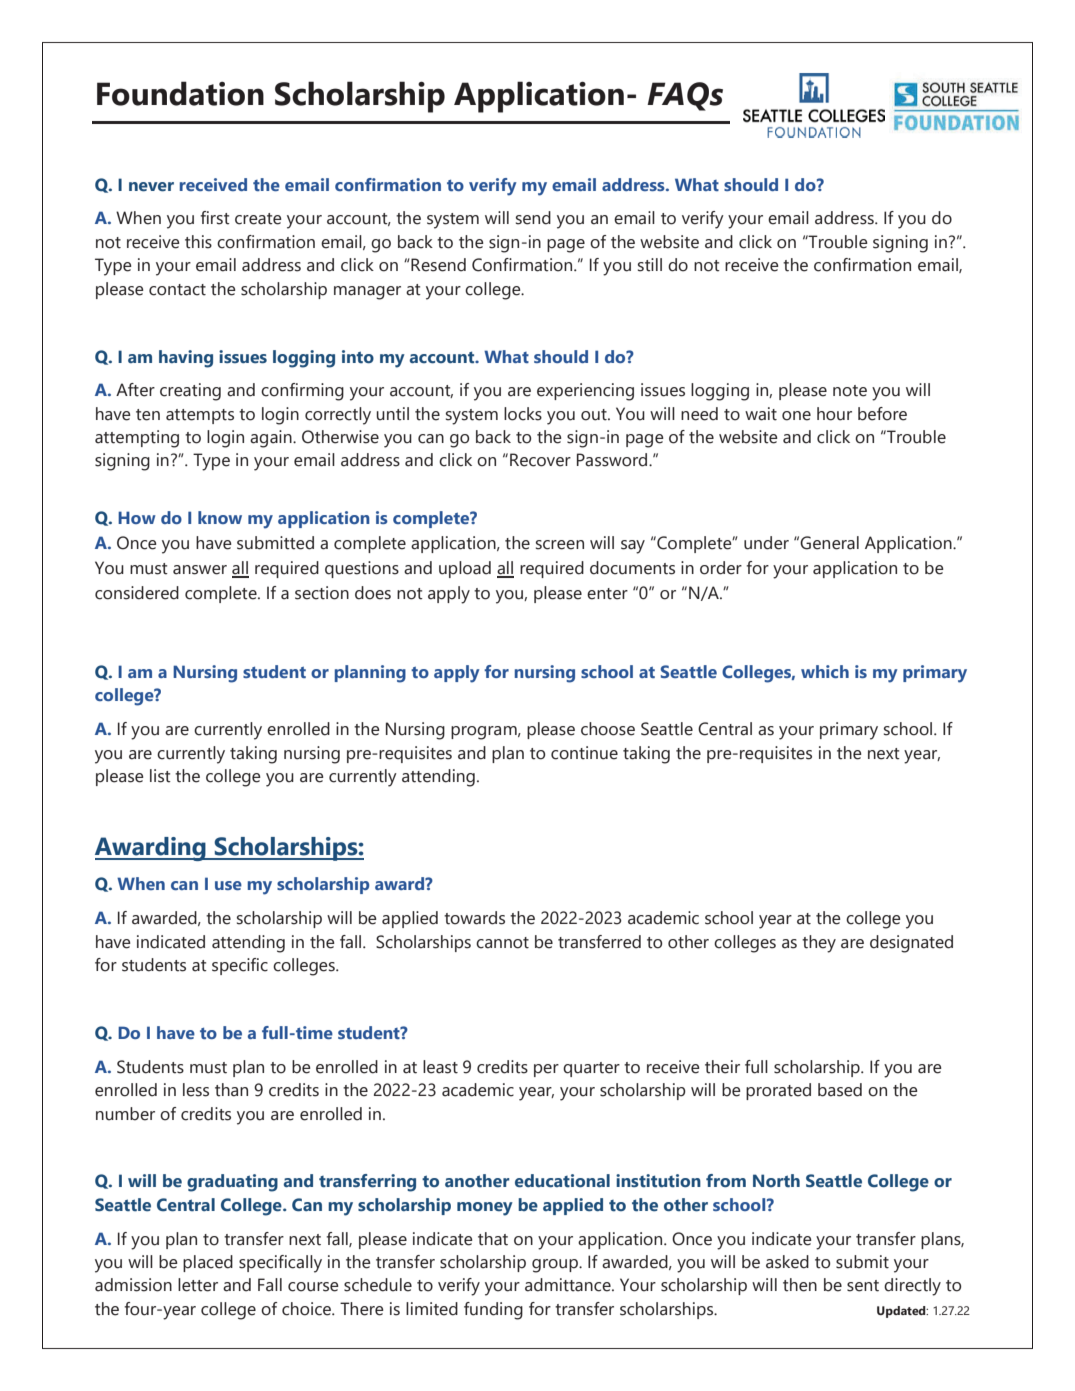  I want to click on attempts, so click(200, 416).
